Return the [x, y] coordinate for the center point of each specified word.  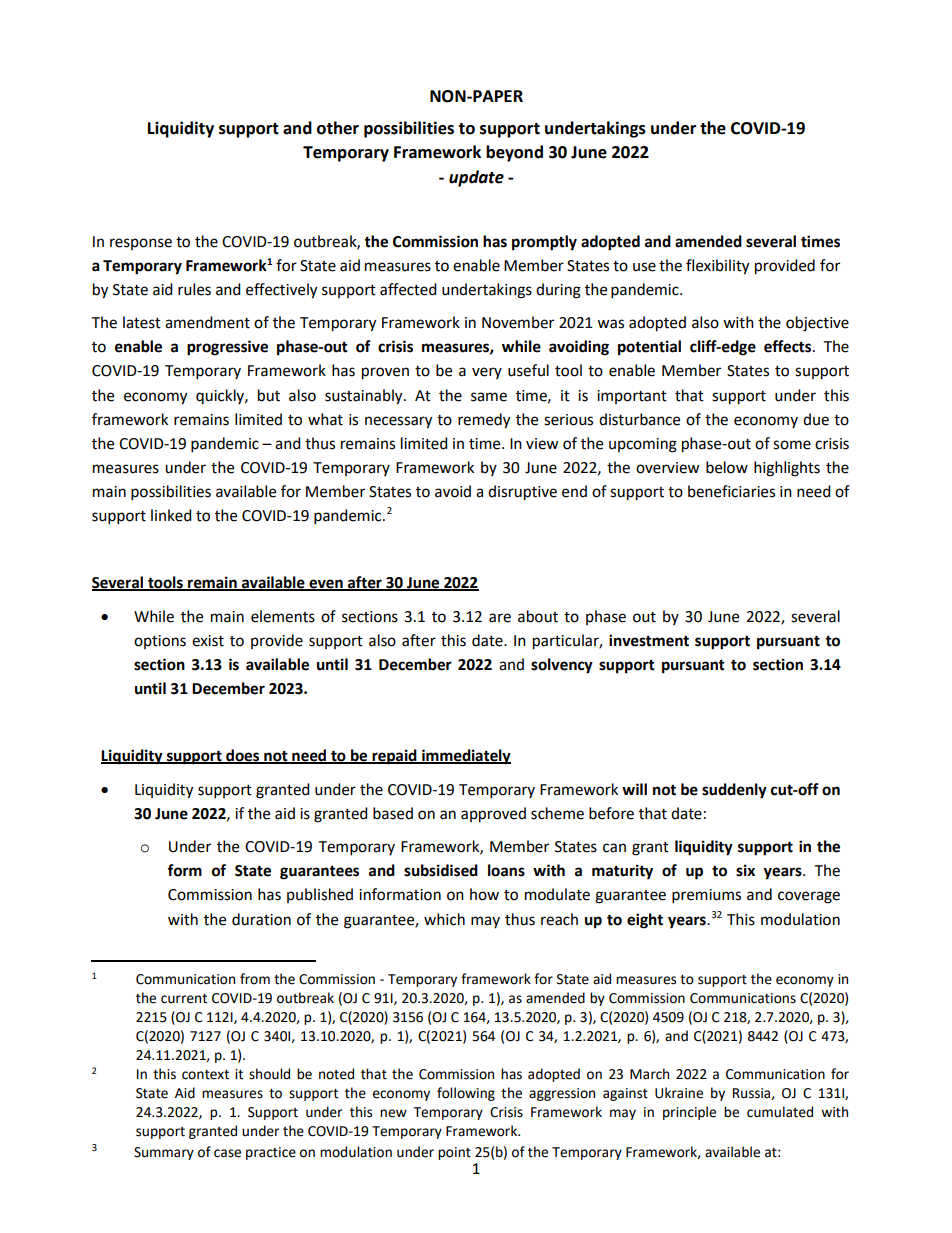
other [338, 128]
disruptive [522, 493]
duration [261, 919]
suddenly [734, 791]
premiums [706, 896]
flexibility [717, 267]
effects [789, 346]
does [243, 756]
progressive [227, 348]
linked [171, 515]
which [444, 919]
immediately [465, 757]
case [227, 1153]
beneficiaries [731, 491]
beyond [514, 153]
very [487, 373]
